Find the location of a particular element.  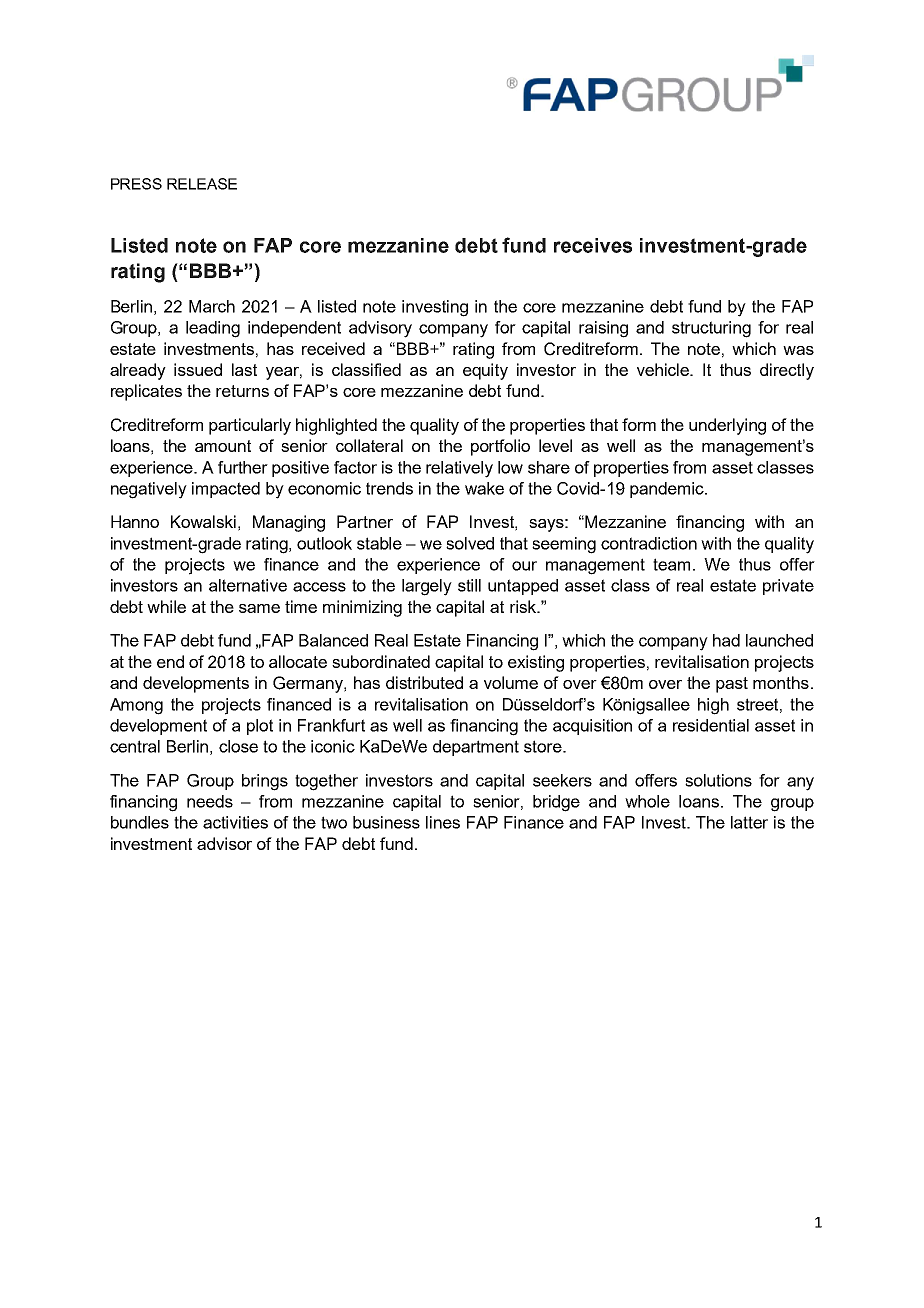

underlying is located at coordinates (727, 426).
